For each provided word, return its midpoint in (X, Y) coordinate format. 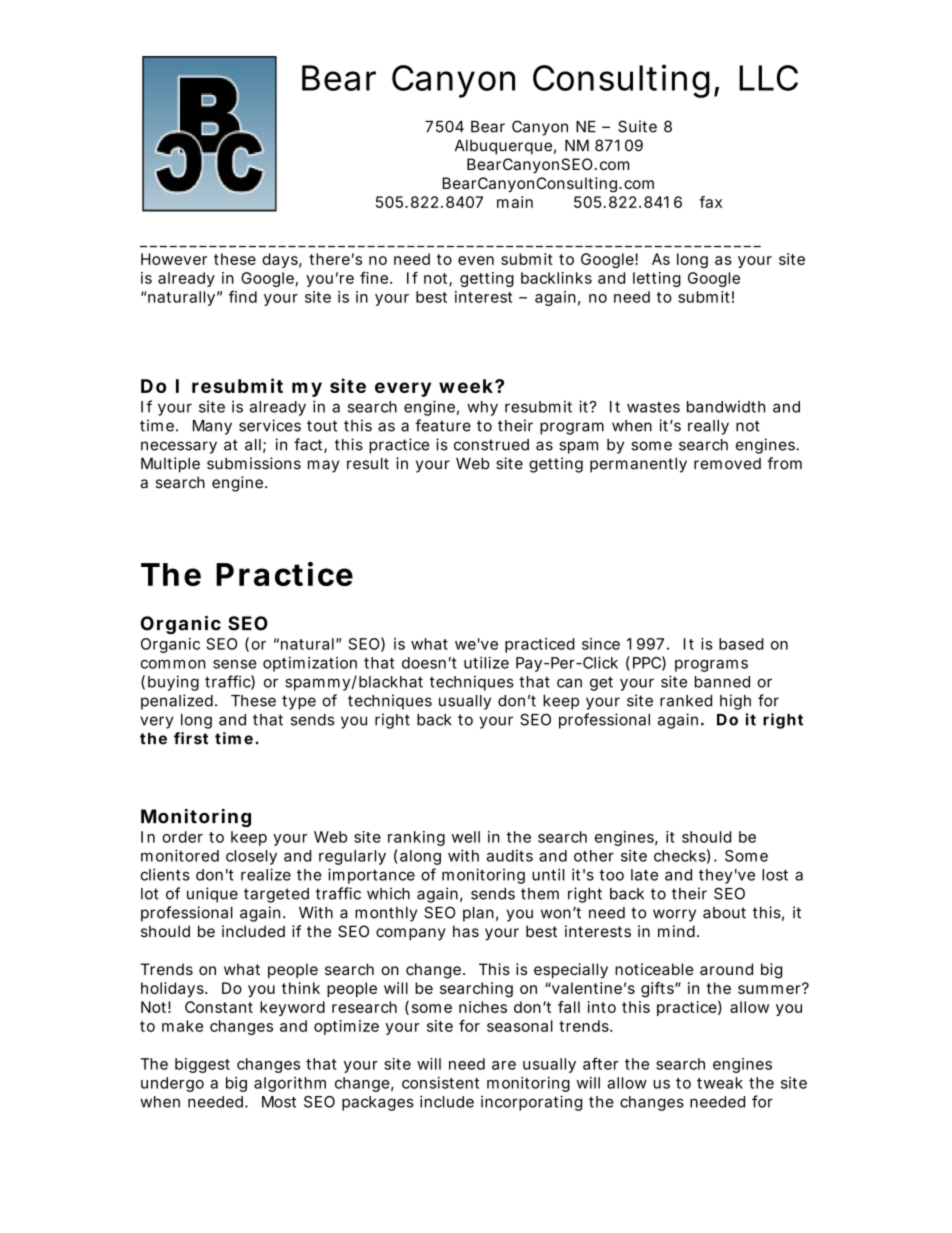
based (741, 644)
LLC (768, 78)
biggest (202, 1065)
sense (235, 664)
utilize (486, 662)
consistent (440, 1083)
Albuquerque (503, 147)
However (174, 259)
